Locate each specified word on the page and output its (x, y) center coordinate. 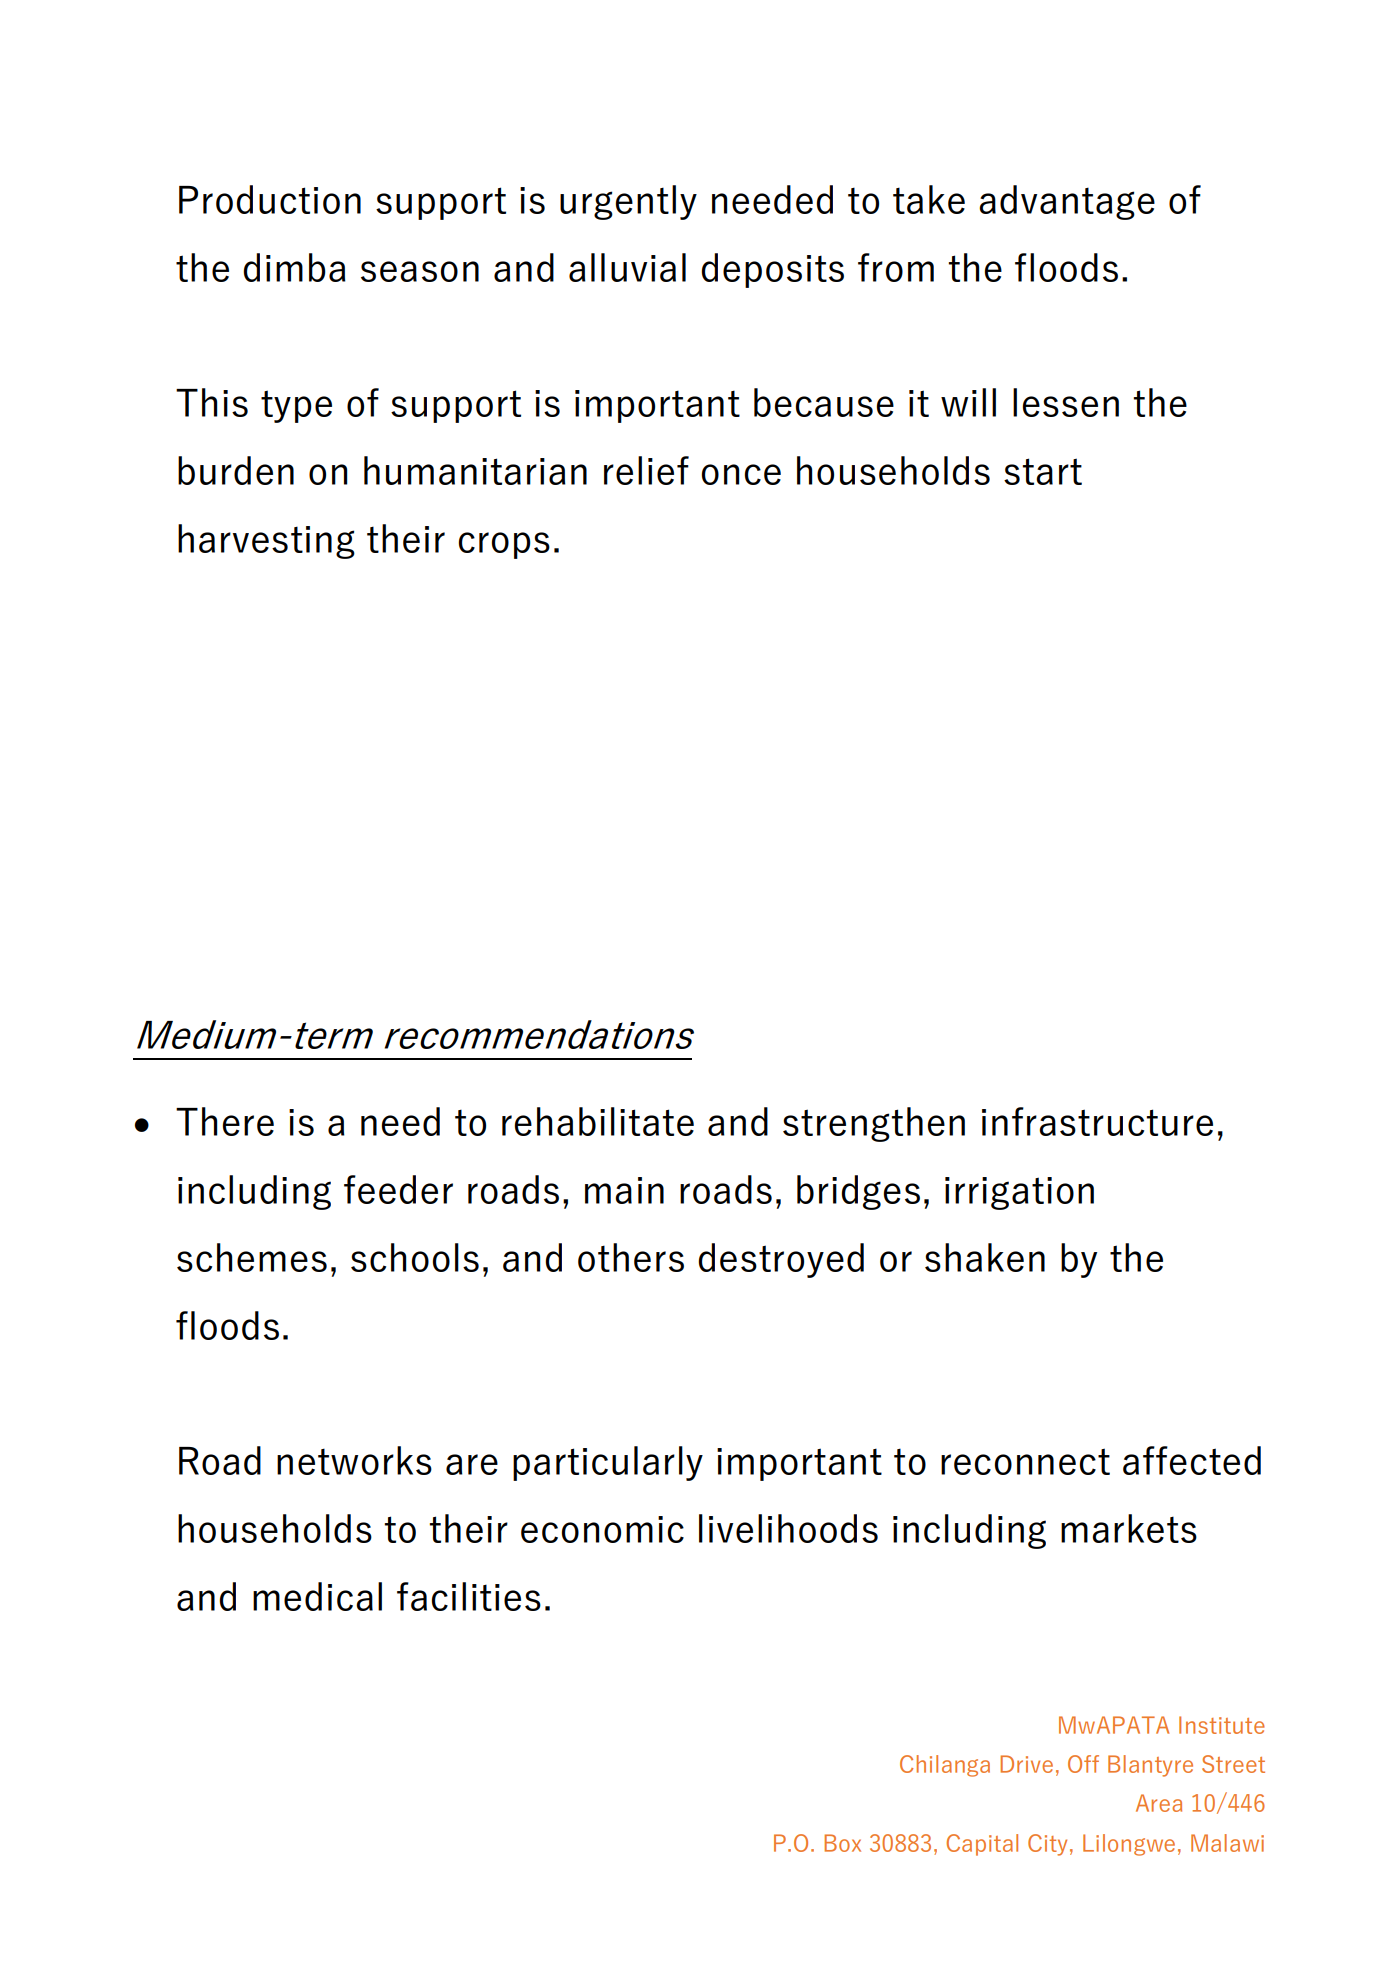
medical (317, 1596)
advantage (1067, 202)
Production (270, 199)
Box (842, 1843)
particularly (608, 1463)
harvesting (266, 541)
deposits (772, 270)
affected (1192, 1460)
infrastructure (1097, 1121)
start (1043, 471)
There (225, 1121)
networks (354, 1460)
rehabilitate (598, 1121)
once (741, 474)
